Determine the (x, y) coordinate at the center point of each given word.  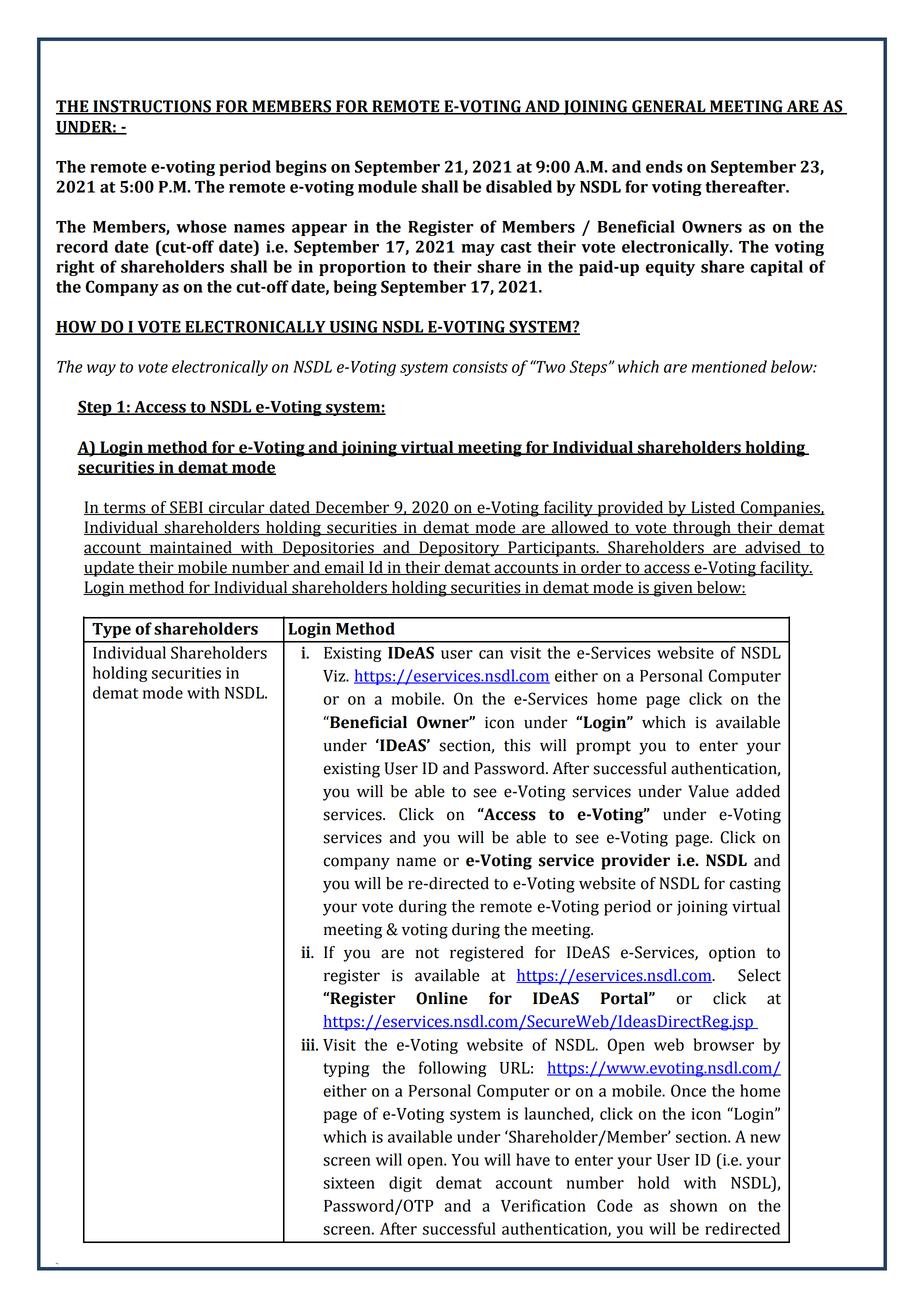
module (387, 186)
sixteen (349, 1183)
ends (664, 166)
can (491, 654)
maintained (190, 548)
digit (405, 1184)
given (673, 589)
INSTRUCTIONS (152, 107)
